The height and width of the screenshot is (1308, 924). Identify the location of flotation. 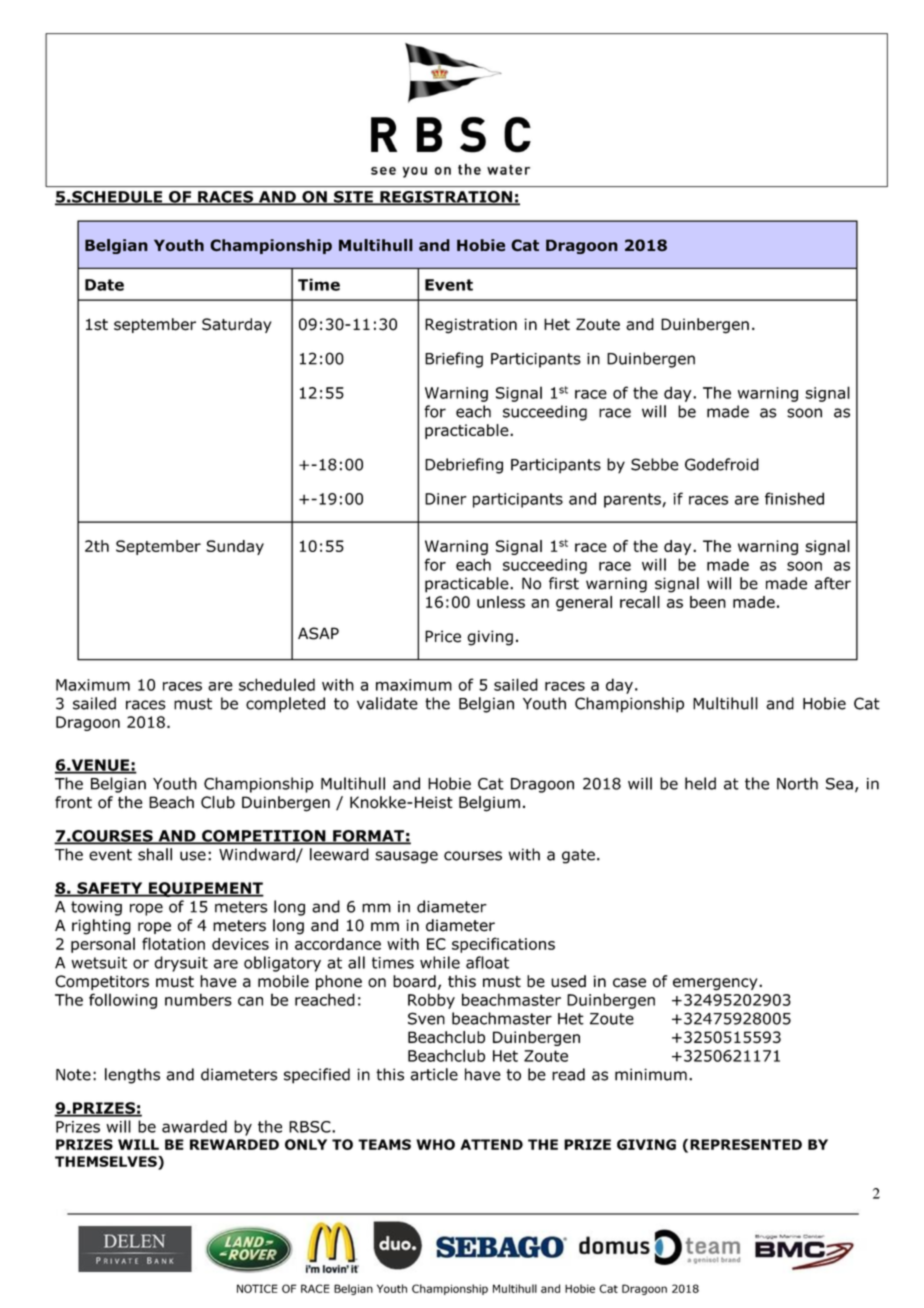
(173, 943).
